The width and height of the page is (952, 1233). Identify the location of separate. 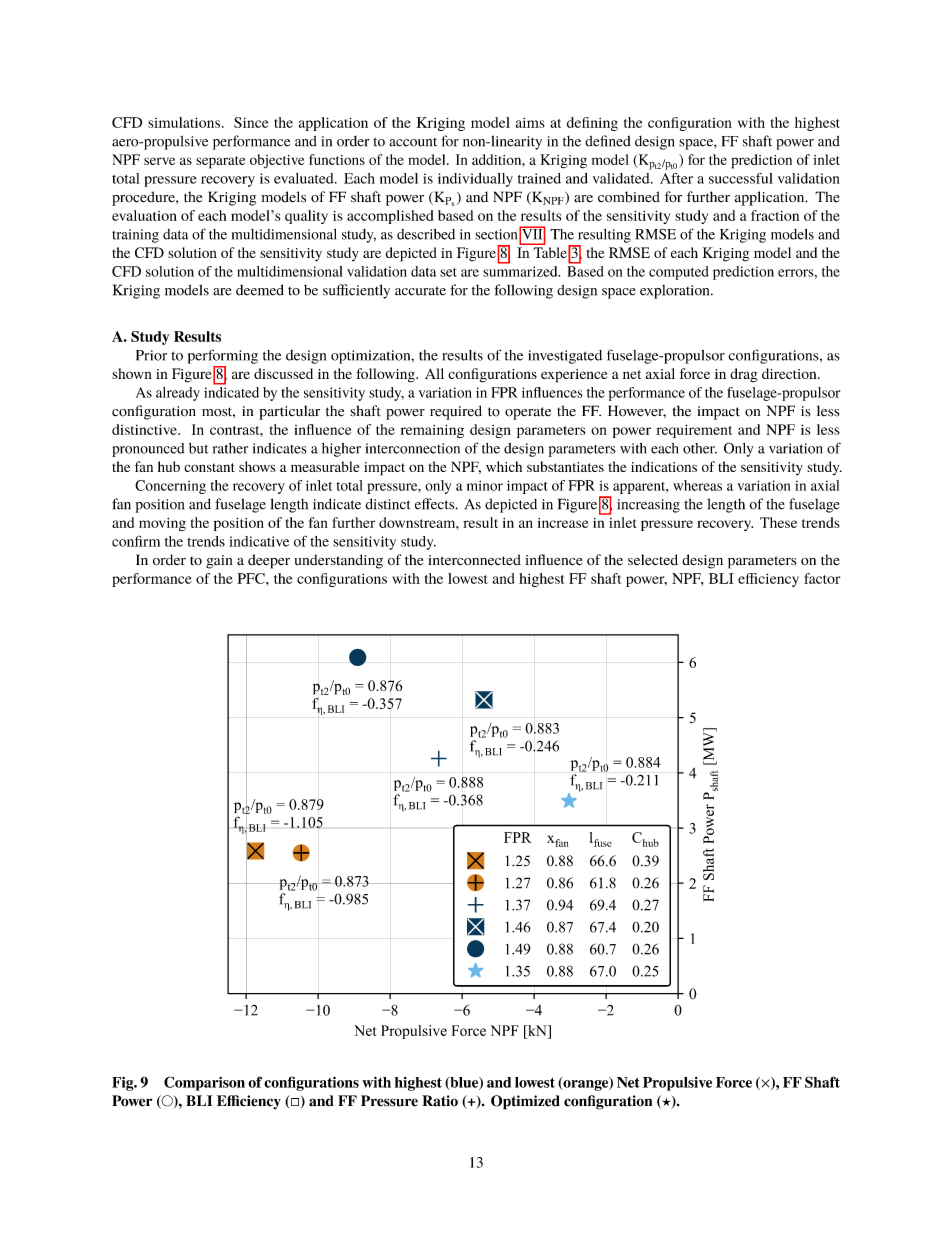
(220, 162).
